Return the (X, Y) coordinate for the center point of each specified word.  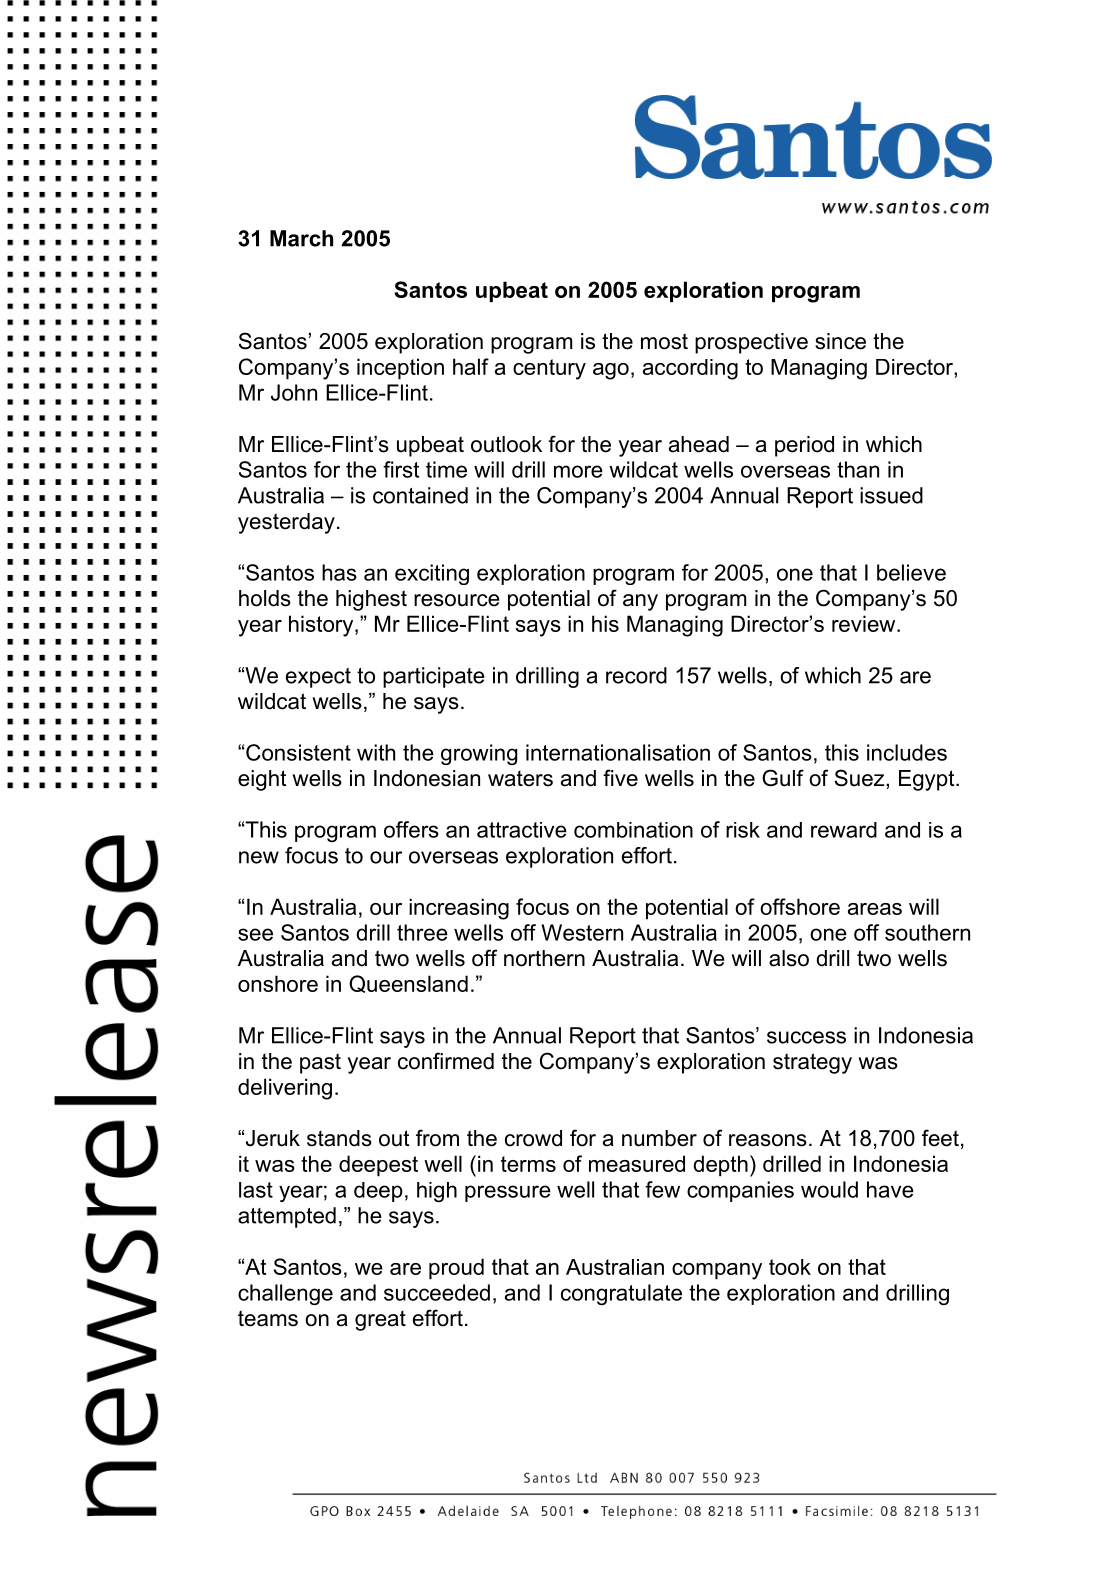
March (301, 238)
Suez (861, 778)
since (840, 341)
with (376, 752)
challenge (285, 1294)
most (664, 341)
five (620, 778)
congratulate (621, 1294)
